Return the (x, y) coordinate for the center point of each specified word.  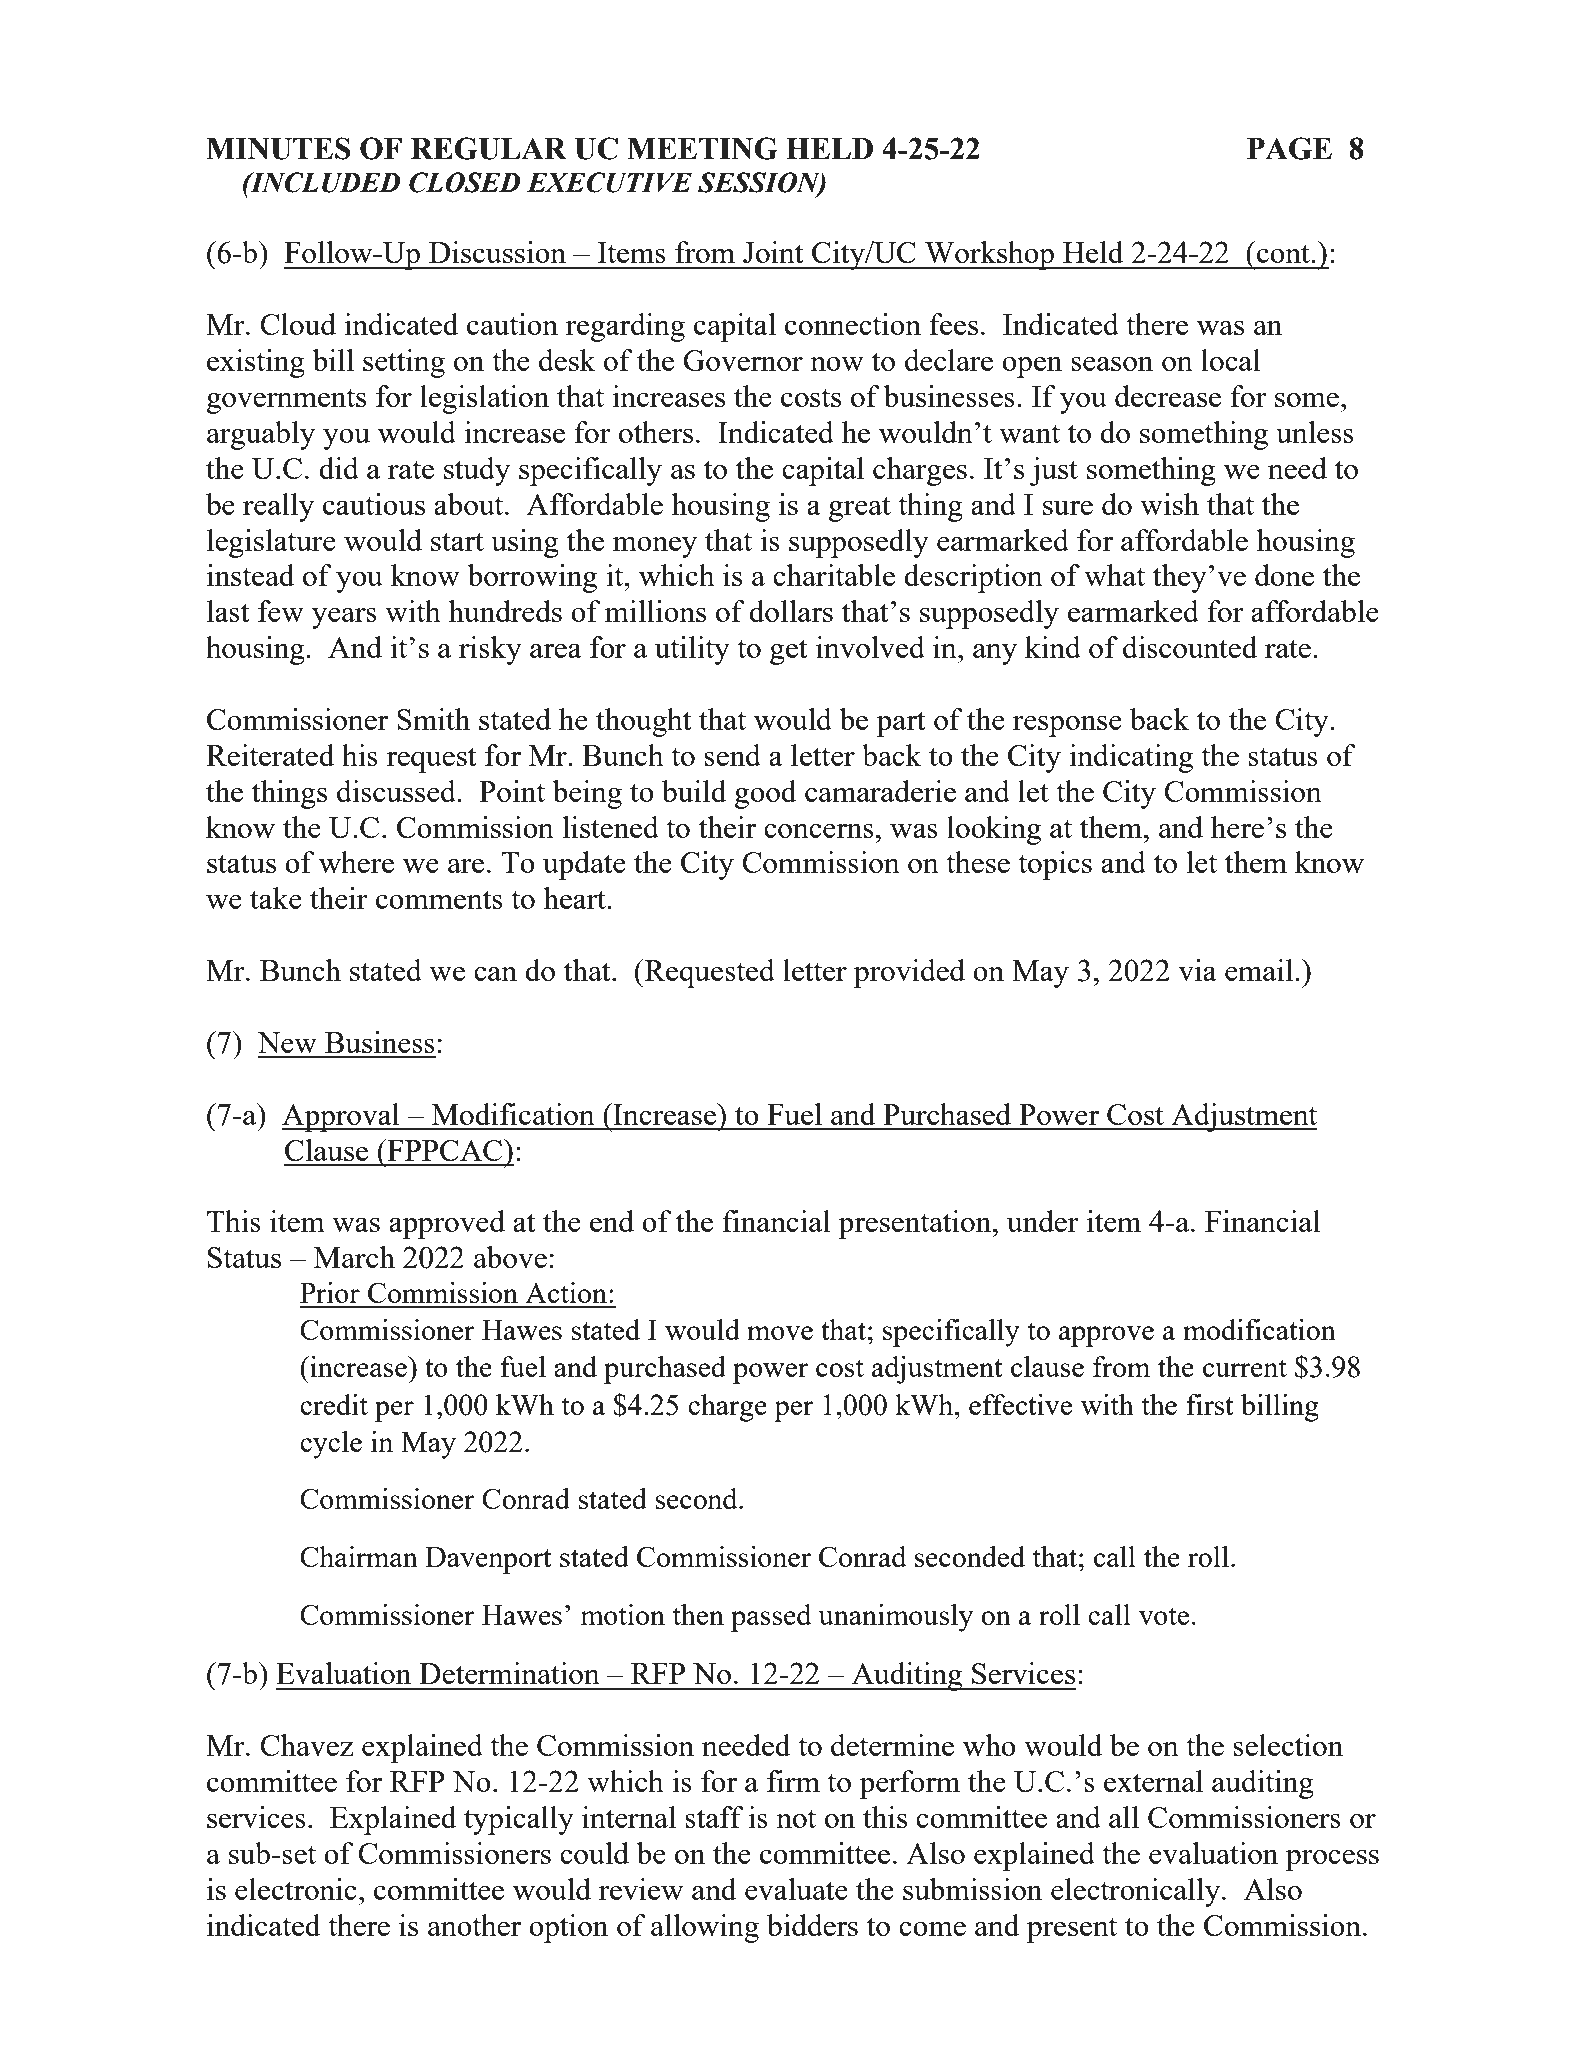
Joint (773, 252)
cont (1284, 253)
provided (909, 973)
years (344, 618)
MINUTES (278, 148)
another (474, 1925)
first (1210, 1404)
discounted (1190, 647)
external (1153, 1781)
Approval (342, 1117)
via (1197, 970)
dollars (791, 611)
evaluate (796, 1889)
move (780, 1333)
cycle (331, 1445)
